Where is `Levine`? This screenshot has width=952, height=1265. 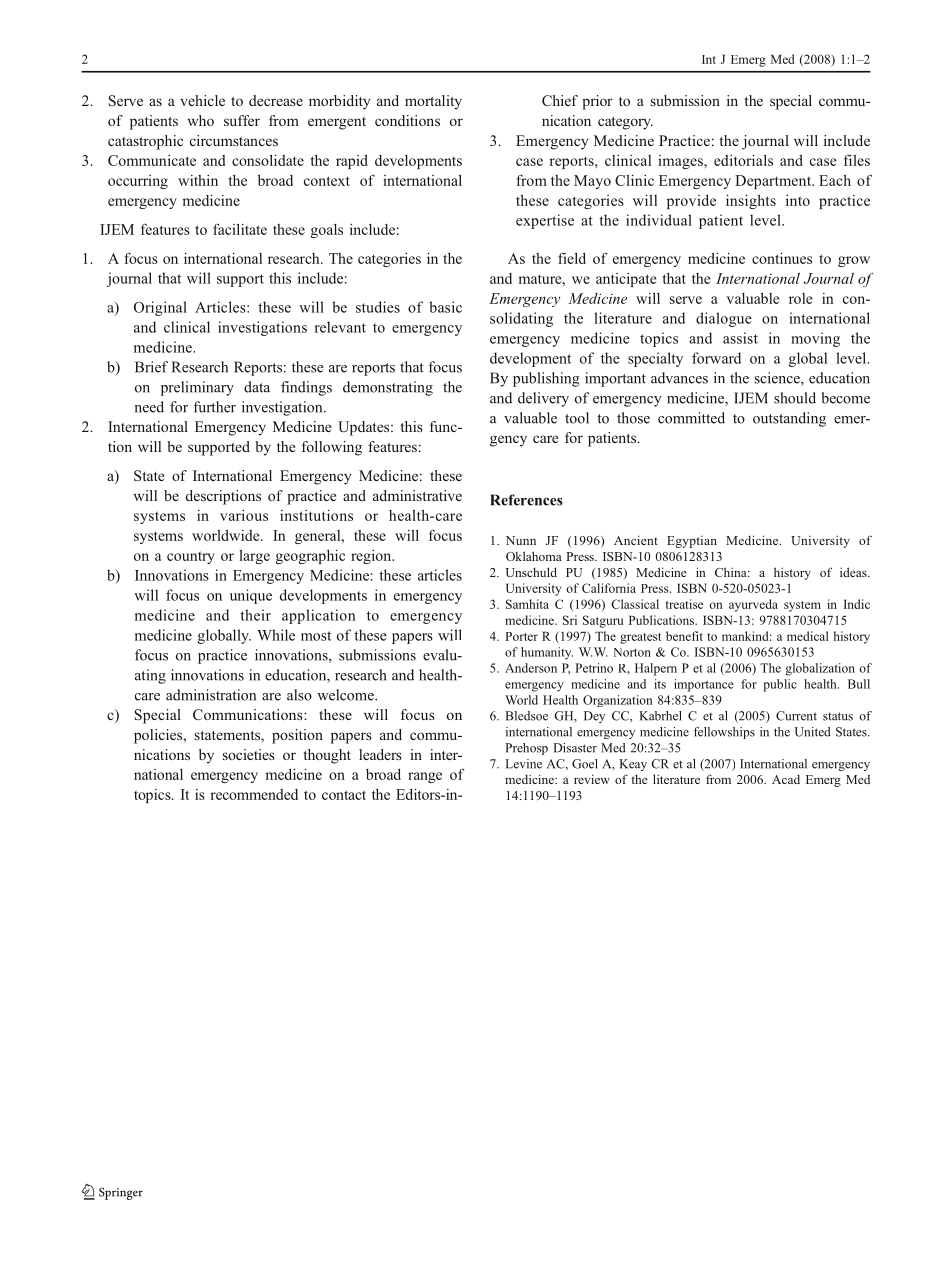 Levine is located at coordinates (523, 764).
